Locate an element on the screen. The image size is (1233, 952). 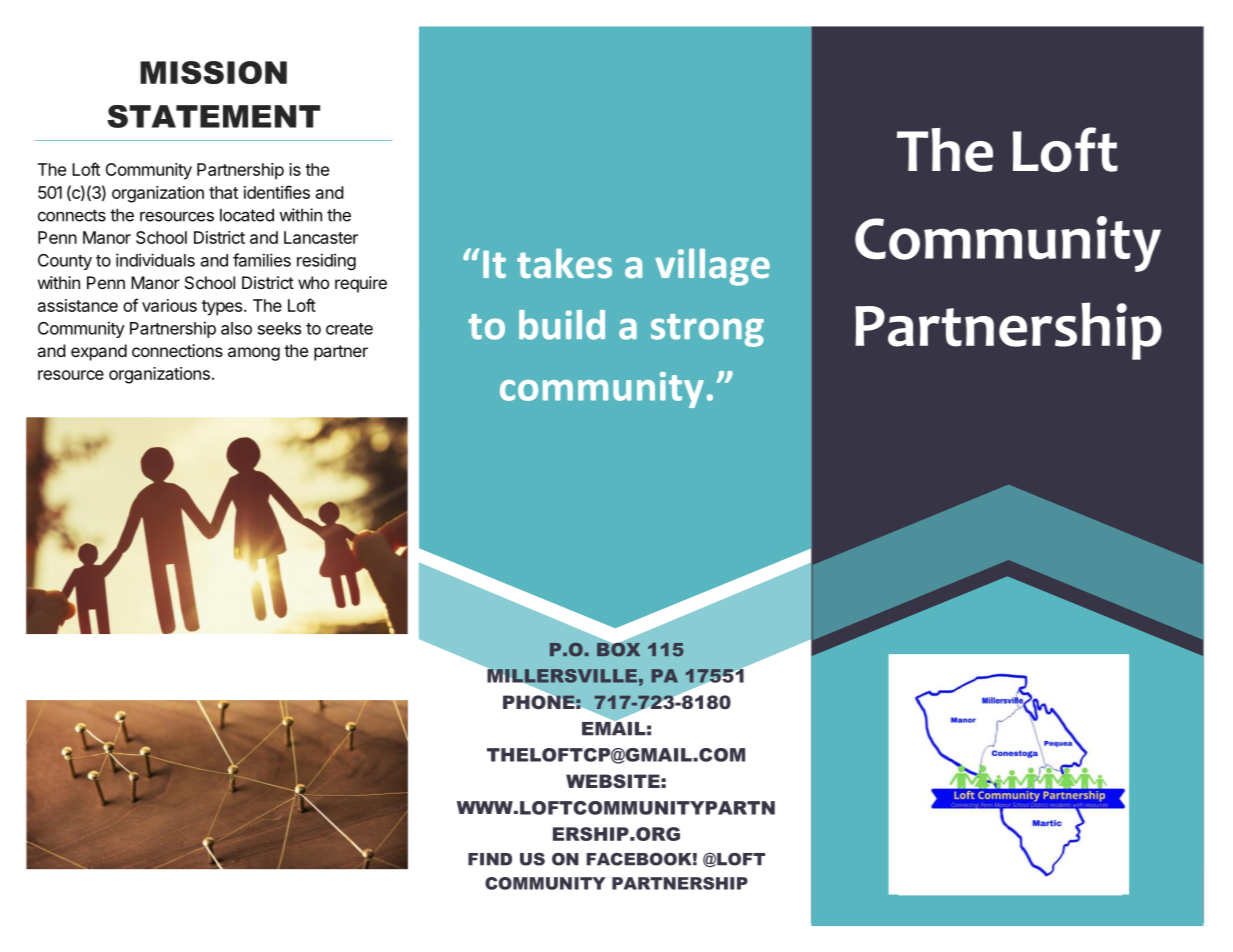
takes is located at coordinates (564, 263).
